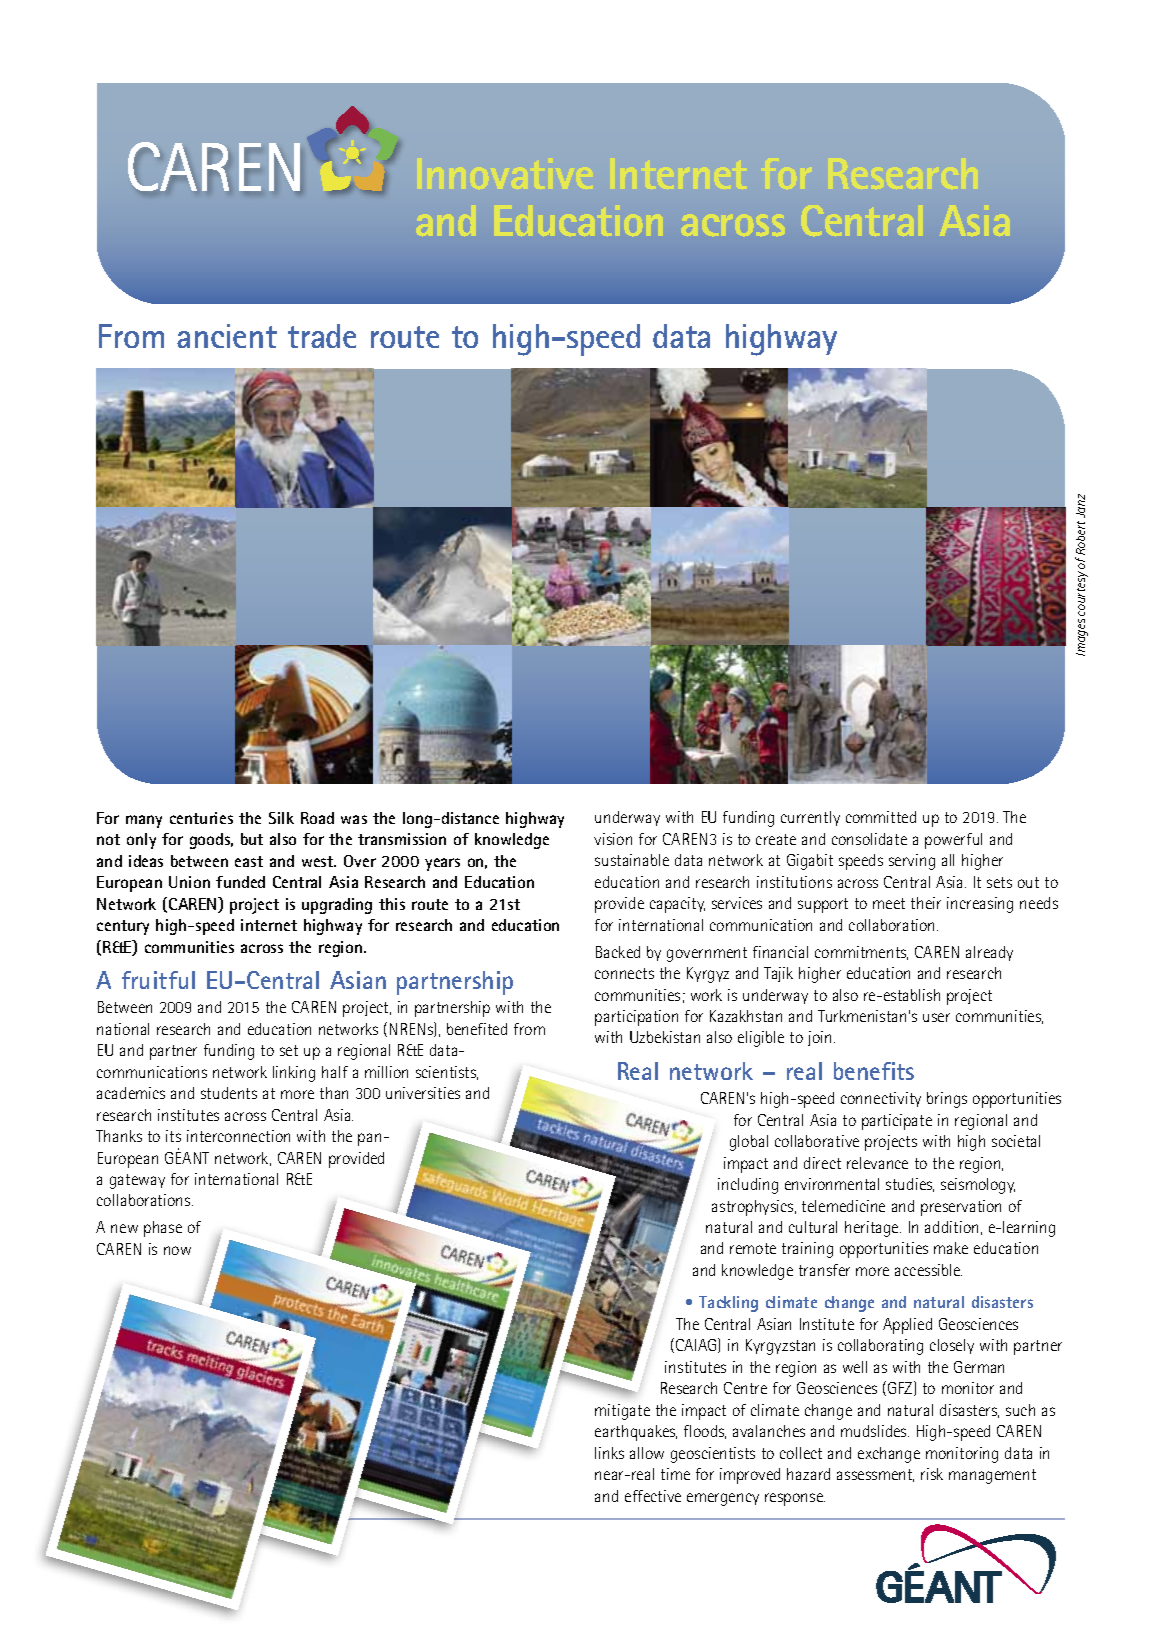 The height and width of the page is (1643, 1162). Describe the element at coordinates (163, 1229) in the page. I see `phase` at that location.
